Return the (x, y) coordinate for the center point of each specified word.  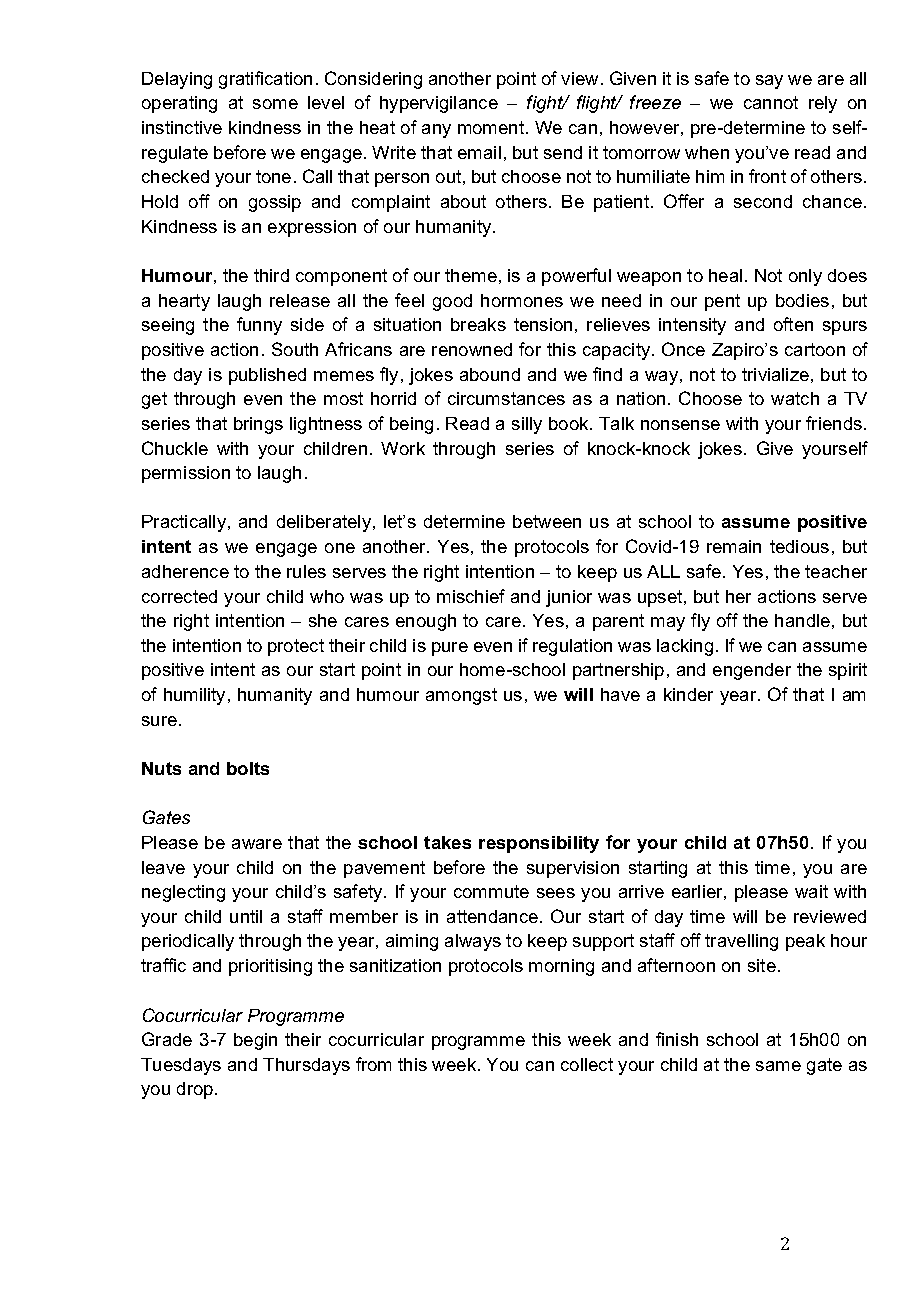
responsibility (539, 844)
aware (257, 844)
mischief (471, 596)
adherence (185, 571)
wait (811, 891)
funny (259, 326)
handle (802, 620)
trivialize (775, 374)
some (275, 104)
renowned (472, 349)
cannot (771, 102)
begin (255, 1041)
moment (491, 127)
